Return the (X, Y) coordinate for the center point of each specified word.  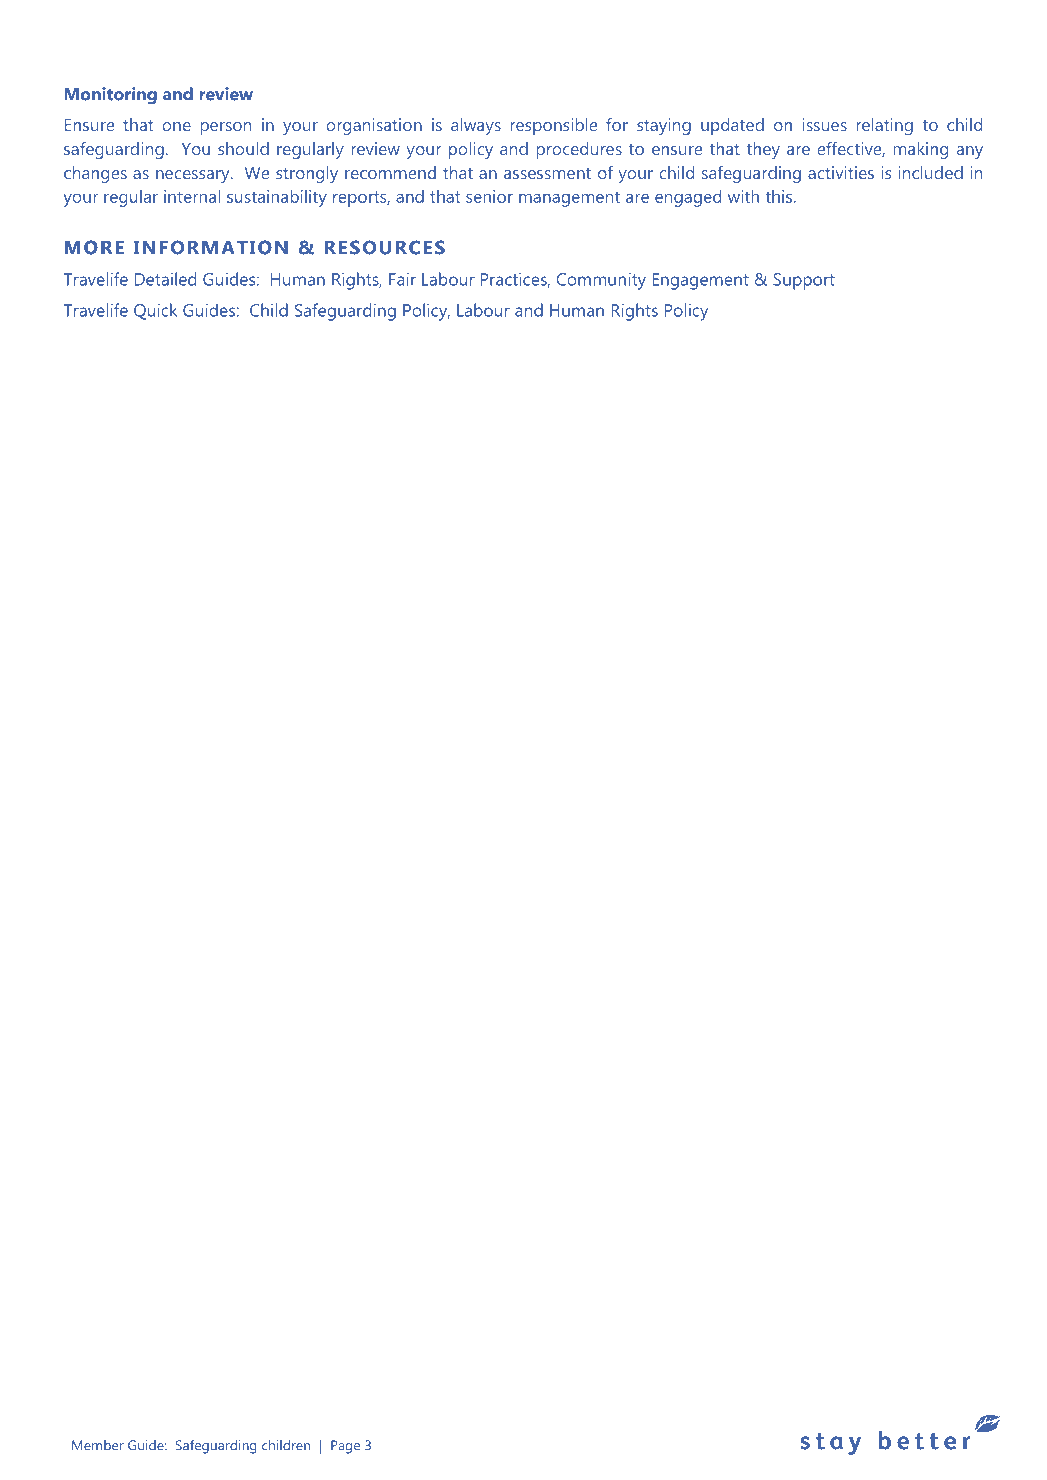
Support (804, 281)
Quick (155, 311)
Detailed (165, 279)
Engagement (700, 281)
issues (825, 124)
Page (345, 1447)
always (476, 126)
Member (98, 1445)
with (743, 196)
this (778, 196)
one (176, 126)
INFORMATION (210, 247)
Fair (402, 279)
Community (601, 281)
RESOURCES (385, 247)
